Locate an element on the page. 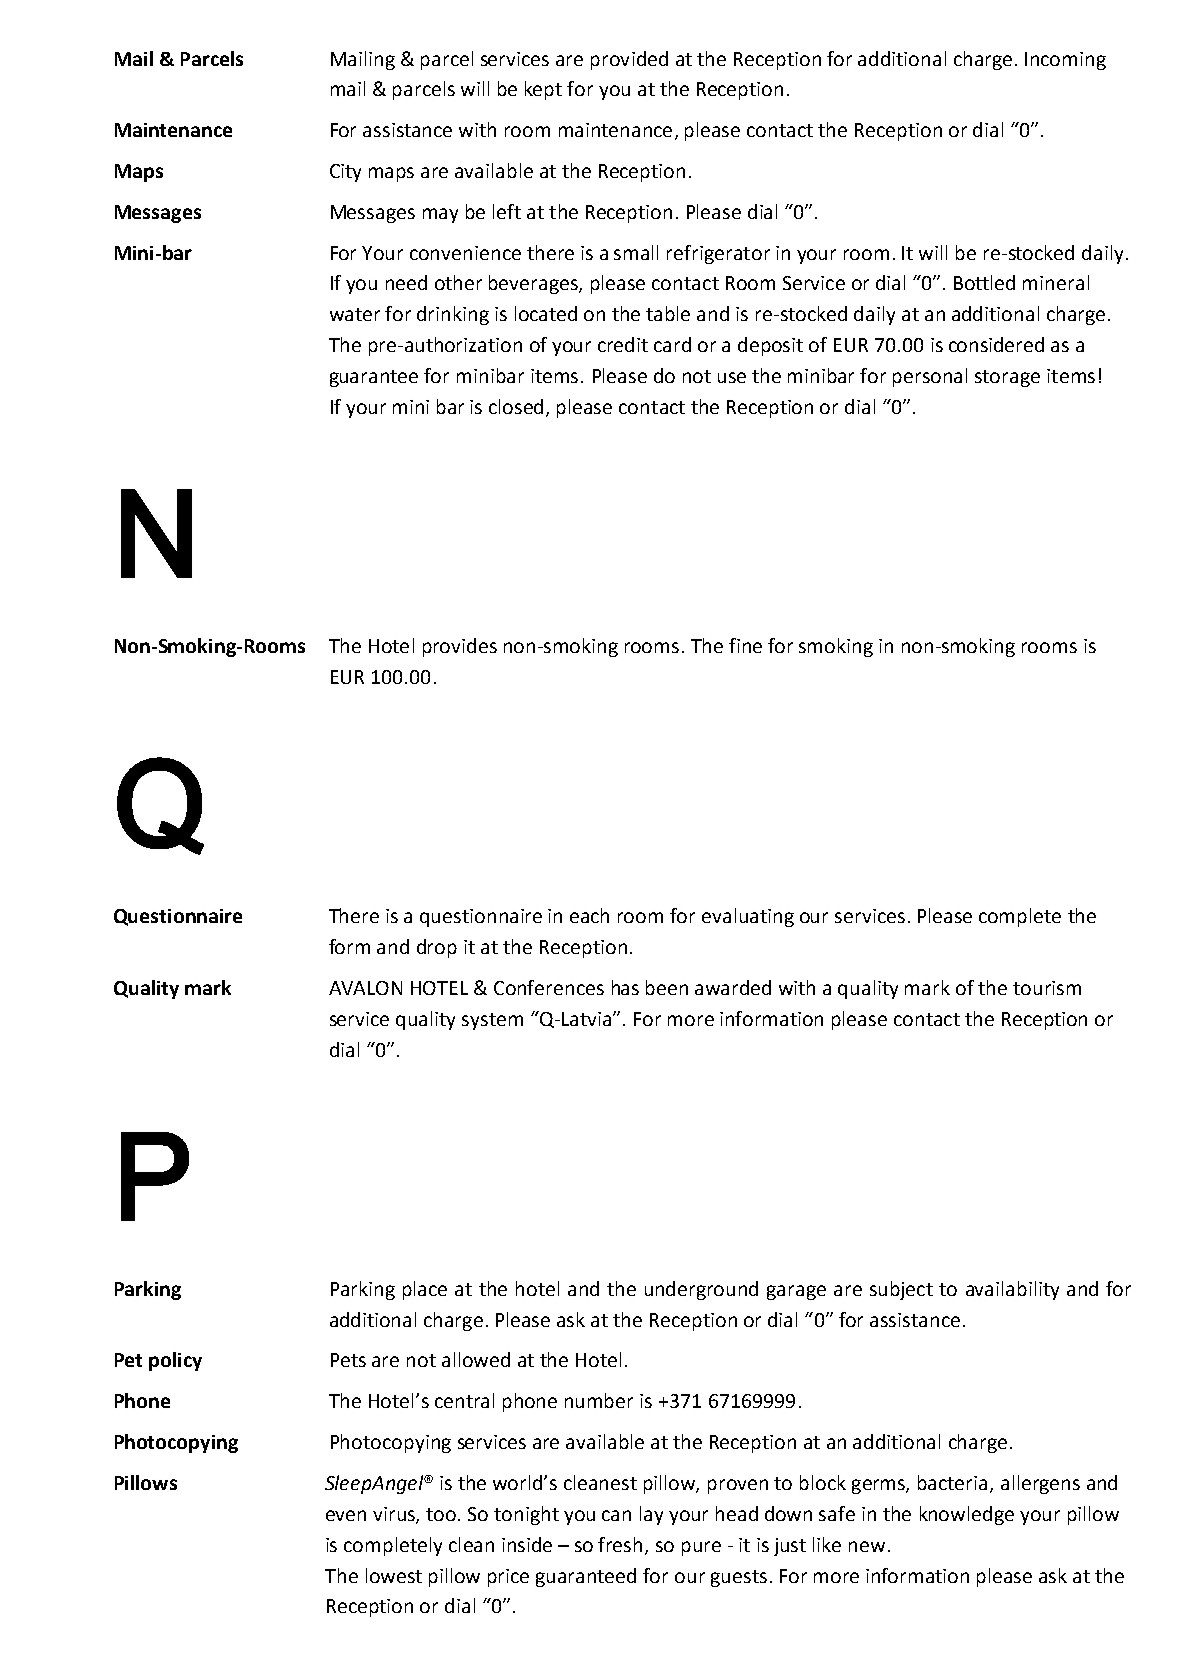 The height and width of the page is (1680, 1188). fine is located at coordinates (745, 645).
